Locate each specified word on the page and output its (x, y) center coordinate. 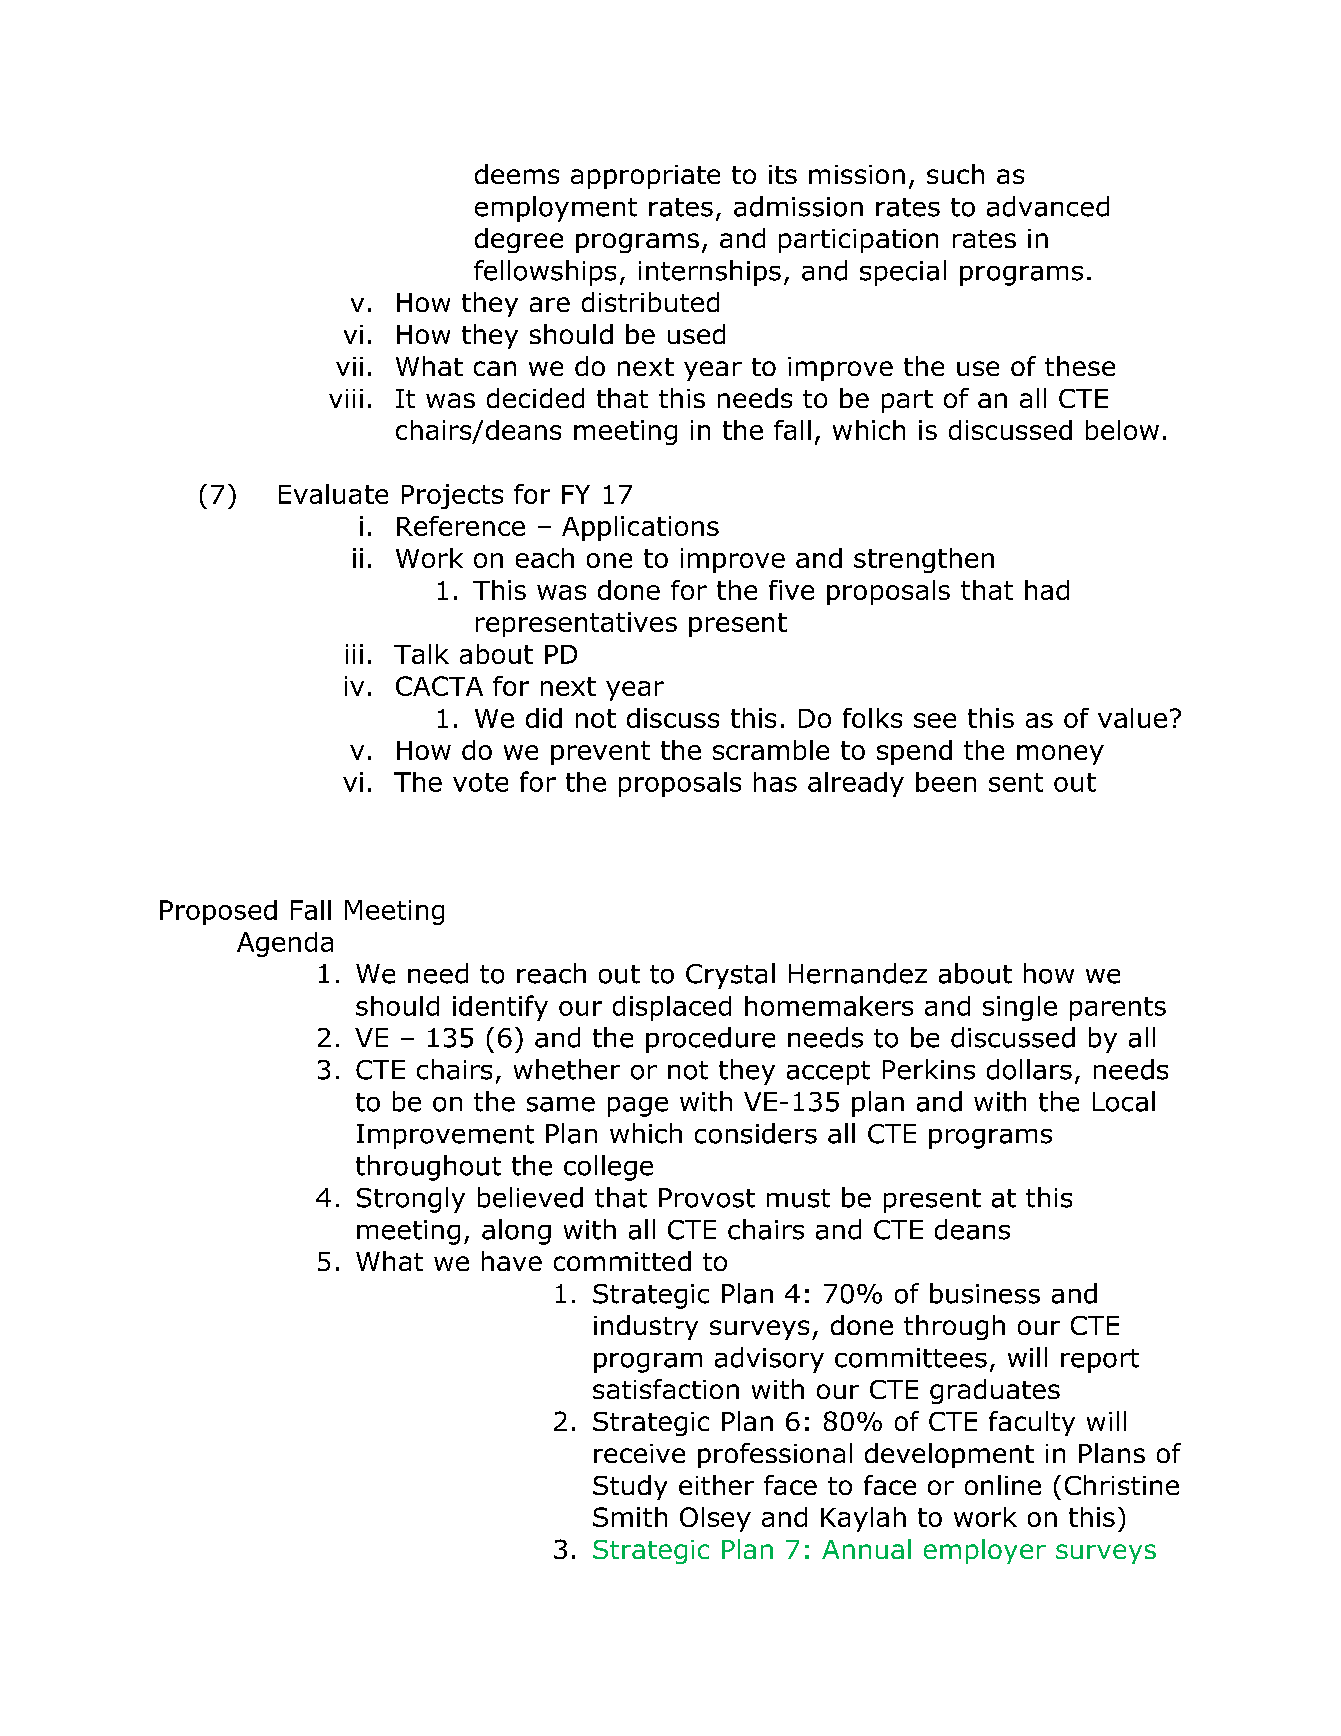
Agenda (285, 944)
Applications (640, 528)
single (1020, 1008)
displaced (672, 1008)
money (1060, 755)
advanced (1048, 206)
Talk (421, 654)
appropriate (645, 177)
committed (622, 1261)
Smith (630, 1517)
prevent (600, 753)
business (985, 1293)
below (1122, 430)
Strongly (411, 1200)
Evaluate (333, 494)
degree (519, 240)
